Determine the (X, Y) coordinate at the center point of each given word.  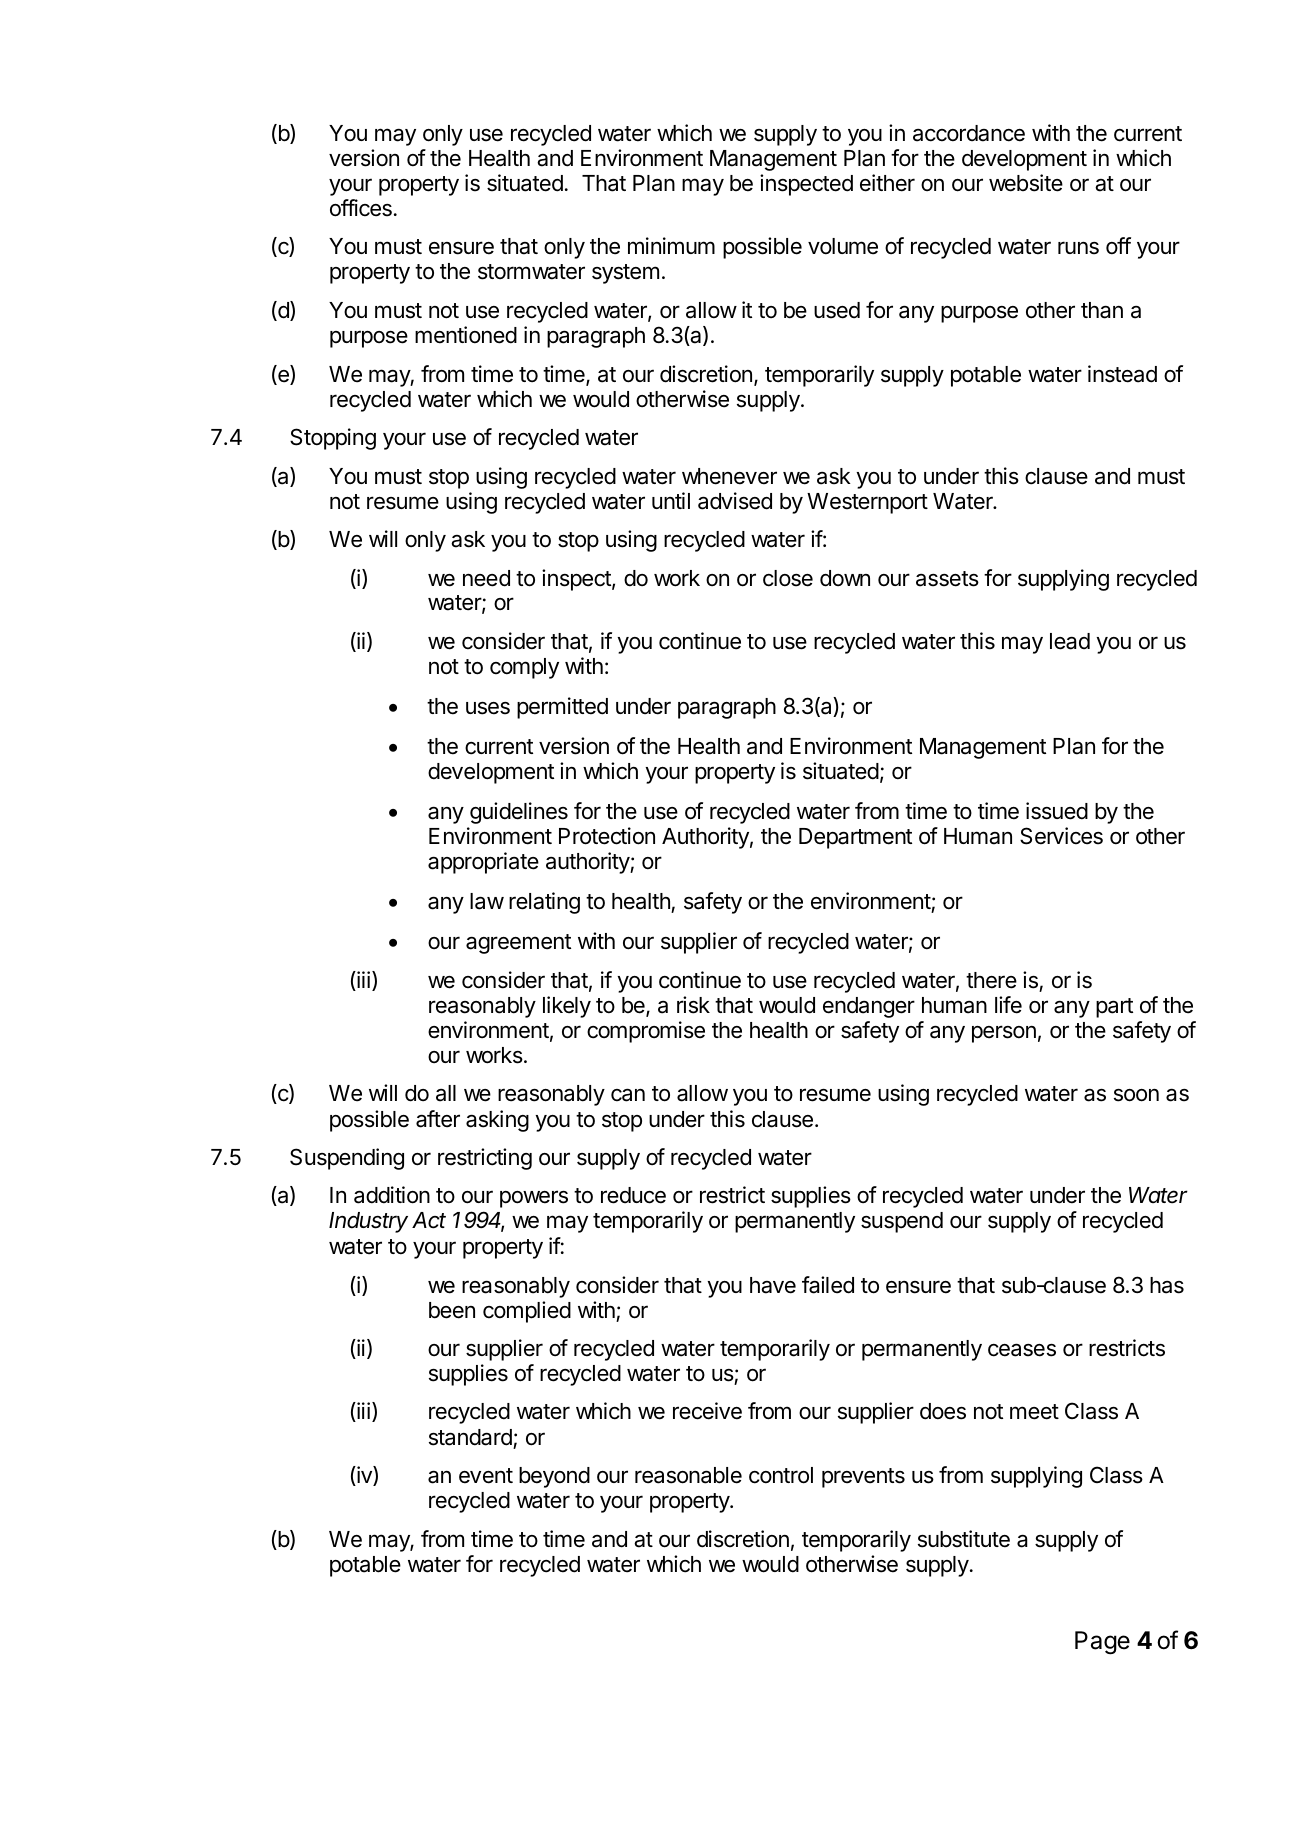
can (628, 1095)
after (438, 1119)
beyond (554, 1477)
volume (843, 246)
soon (1136, 1095)
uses (488, 708)
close (788, 578)
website (1026, 183)
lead (1070, 641)
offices (361, 208)
